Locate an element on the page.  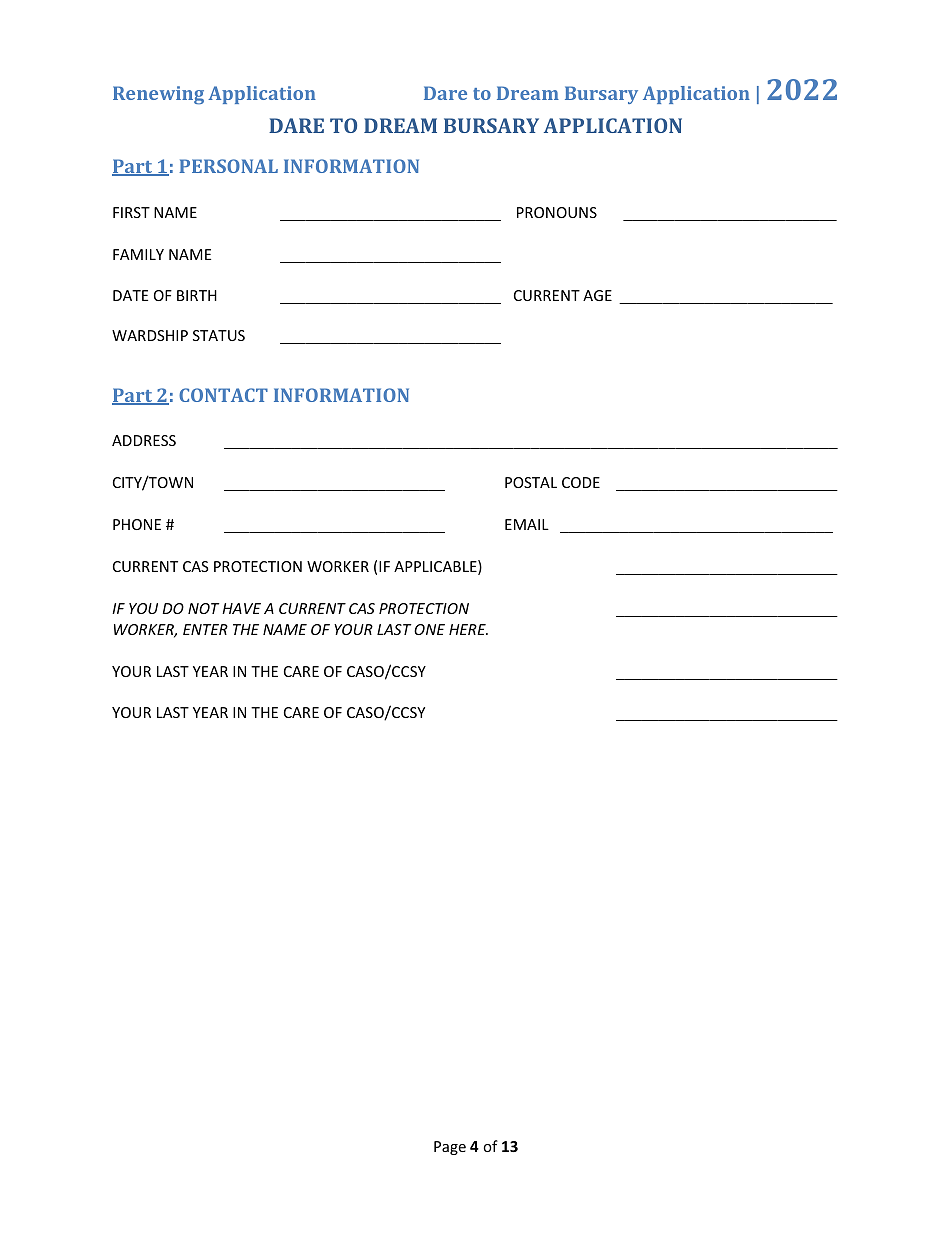
HERE is located at coordinates (468, 629).
